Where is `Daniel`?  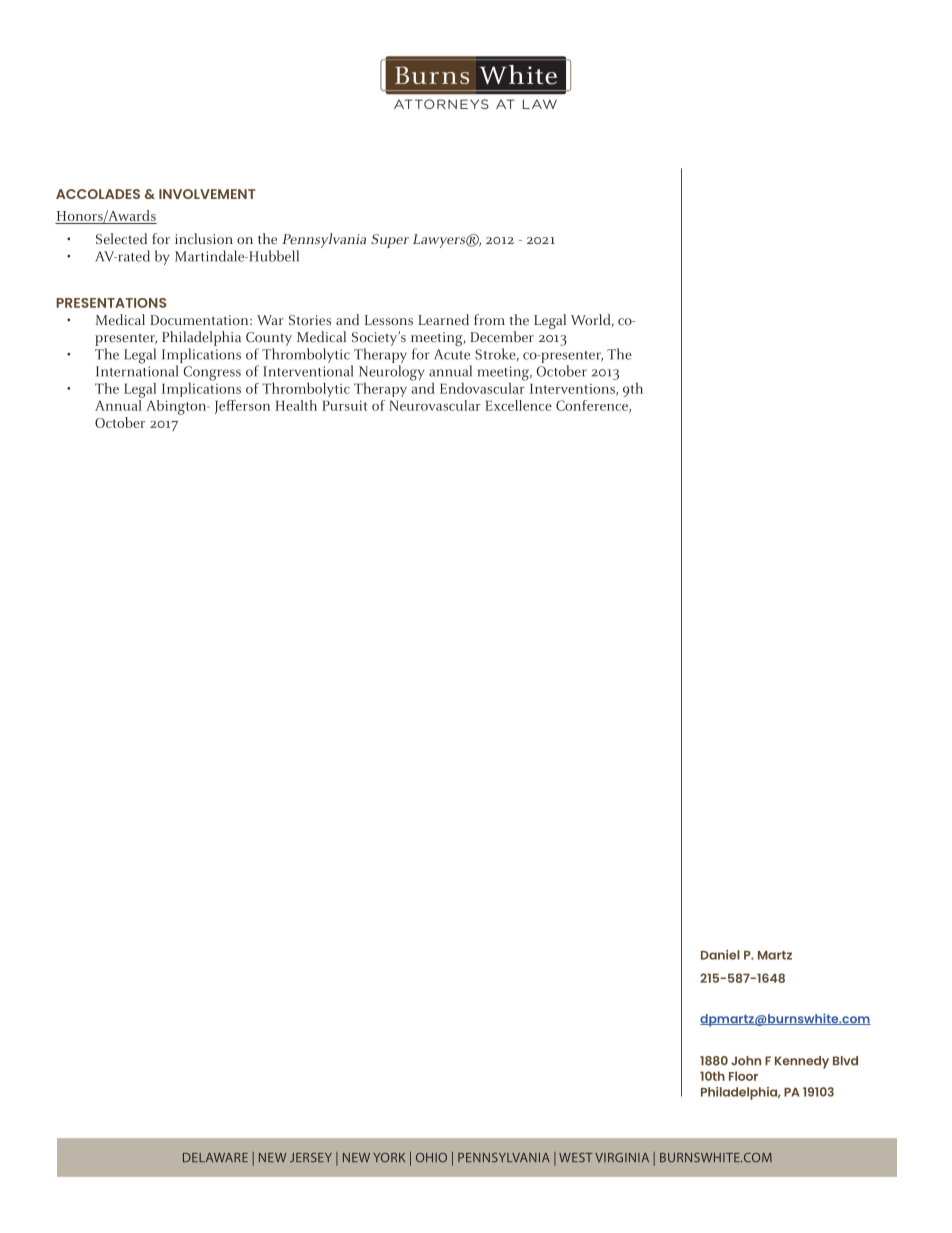
Daniel is located at coordinates (720, 955).
